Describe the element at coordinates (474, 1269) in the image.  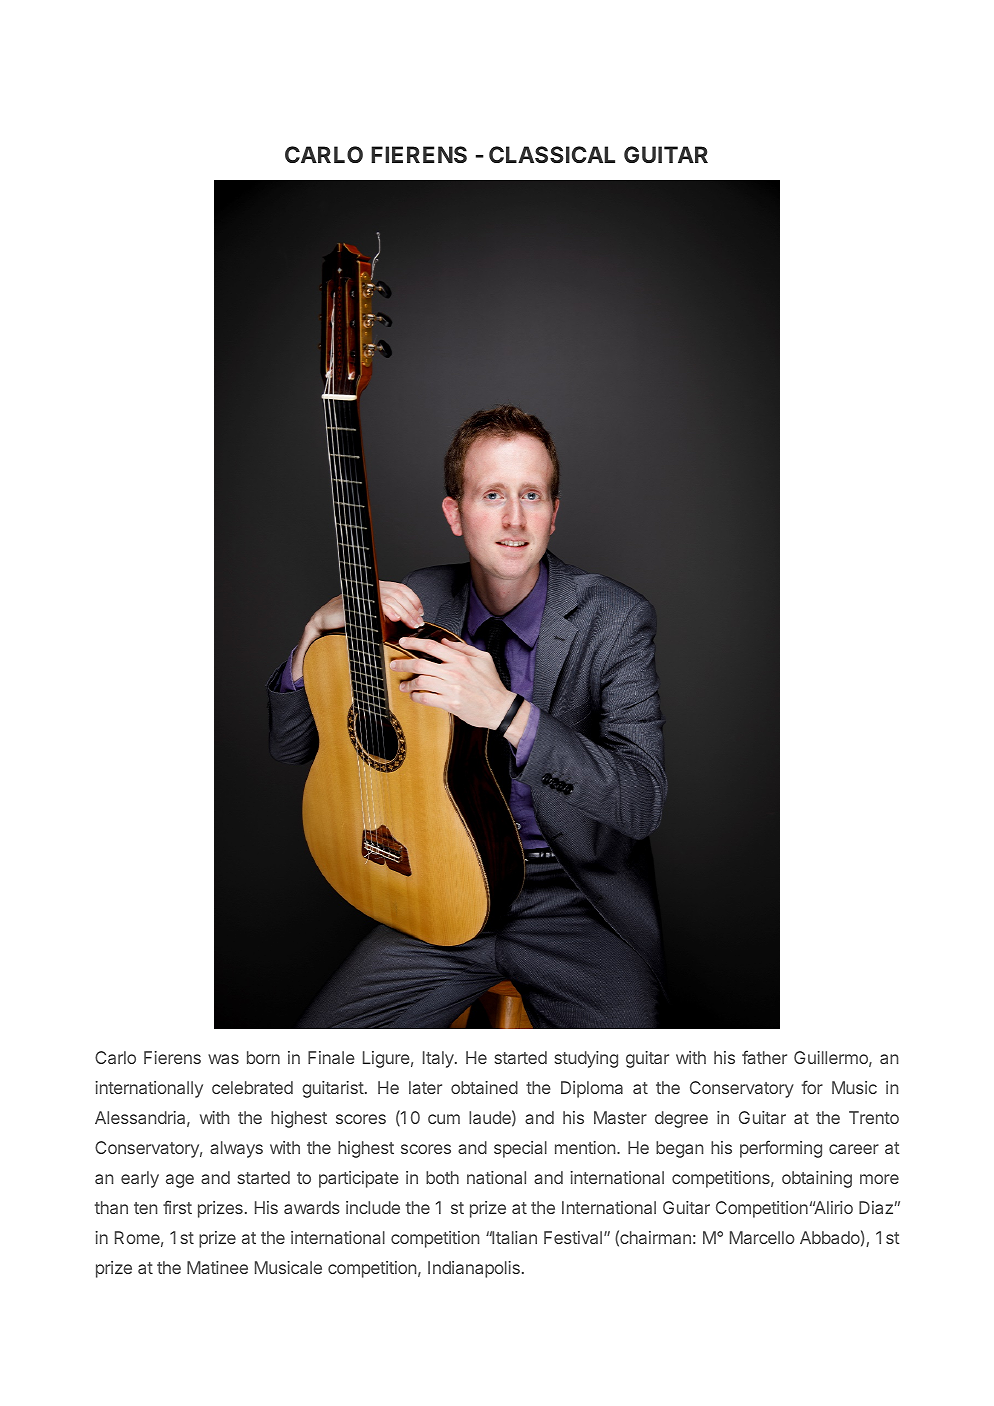
I see `Indianapolis` at that location.
